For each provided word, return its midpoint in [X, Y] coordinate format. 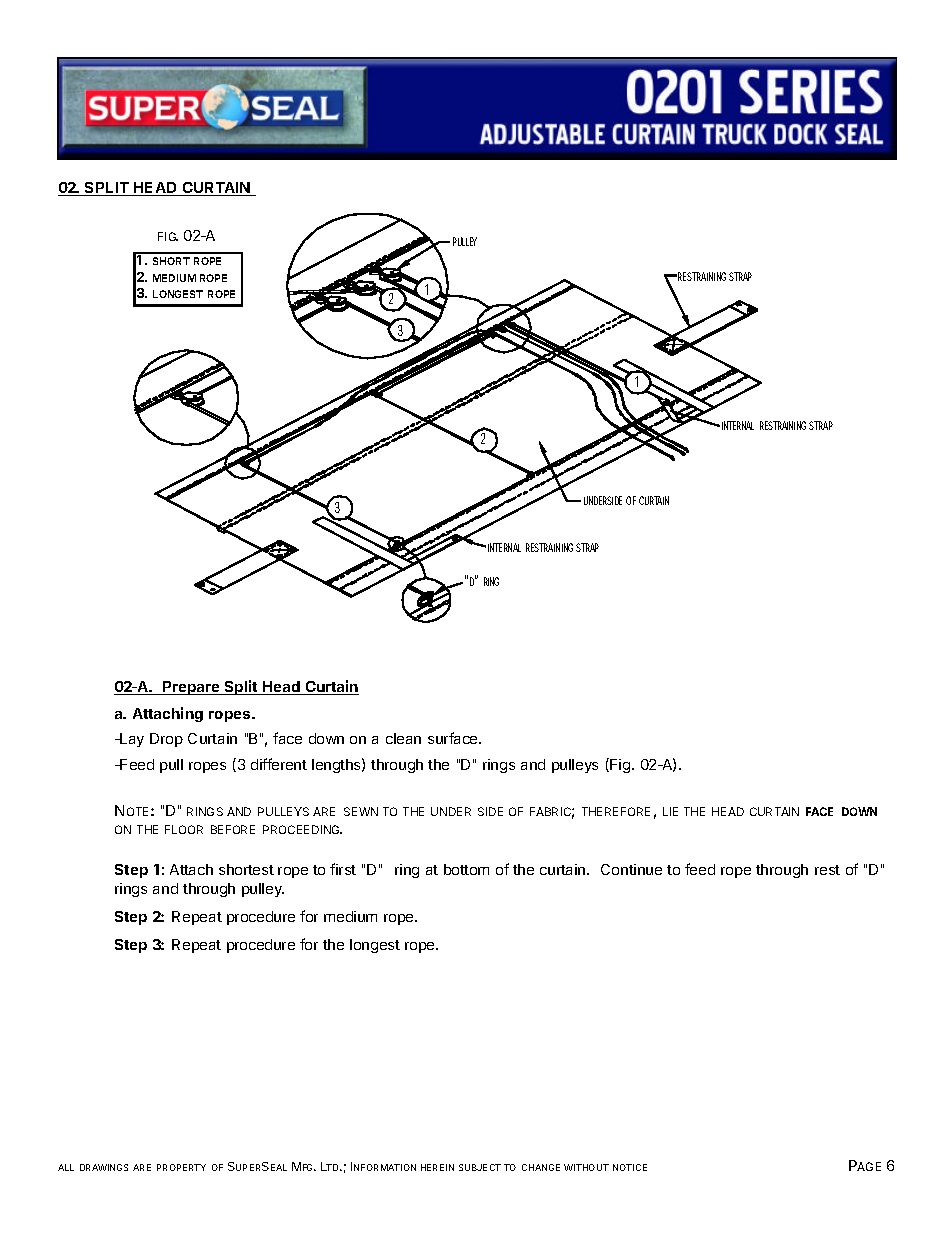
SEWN [361, 811]
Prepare [191, 688]
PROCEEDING [302, 829]
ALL [66, 1167]
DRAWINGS [104, 1167]
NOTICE [630, 1167]
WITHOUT [586, 1167]
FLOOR [184, 829]
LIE [670, 811]
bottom [466, 869]
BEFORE [233, 829]
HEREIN [437, 1167]
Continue [631, 869]
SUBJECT [480, 1167]
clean [403, 738]
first [343, 869]
